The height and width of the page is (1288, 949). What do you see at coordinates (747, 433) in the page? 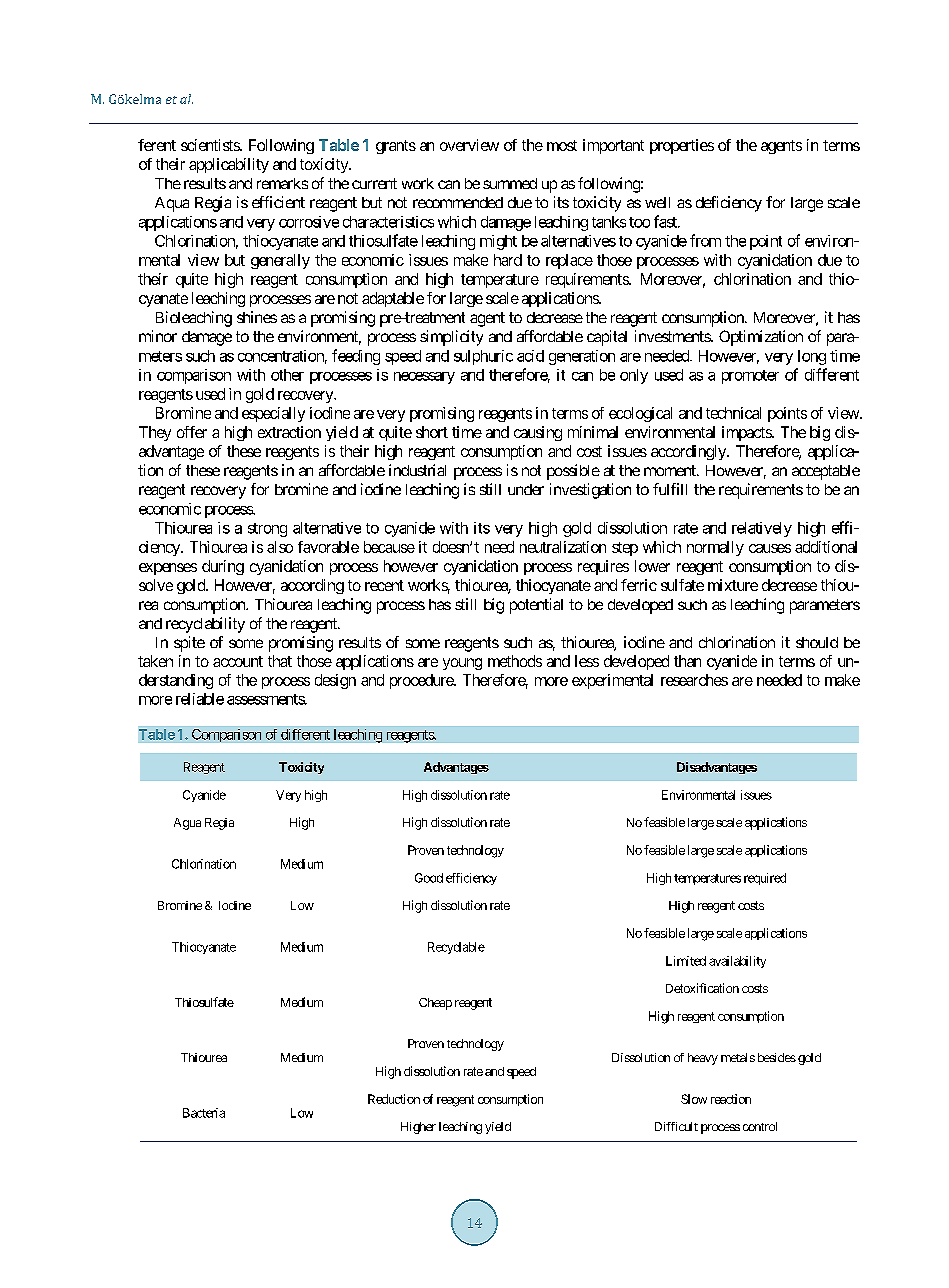
I see `impacts` at bounding box center [747, 433].
